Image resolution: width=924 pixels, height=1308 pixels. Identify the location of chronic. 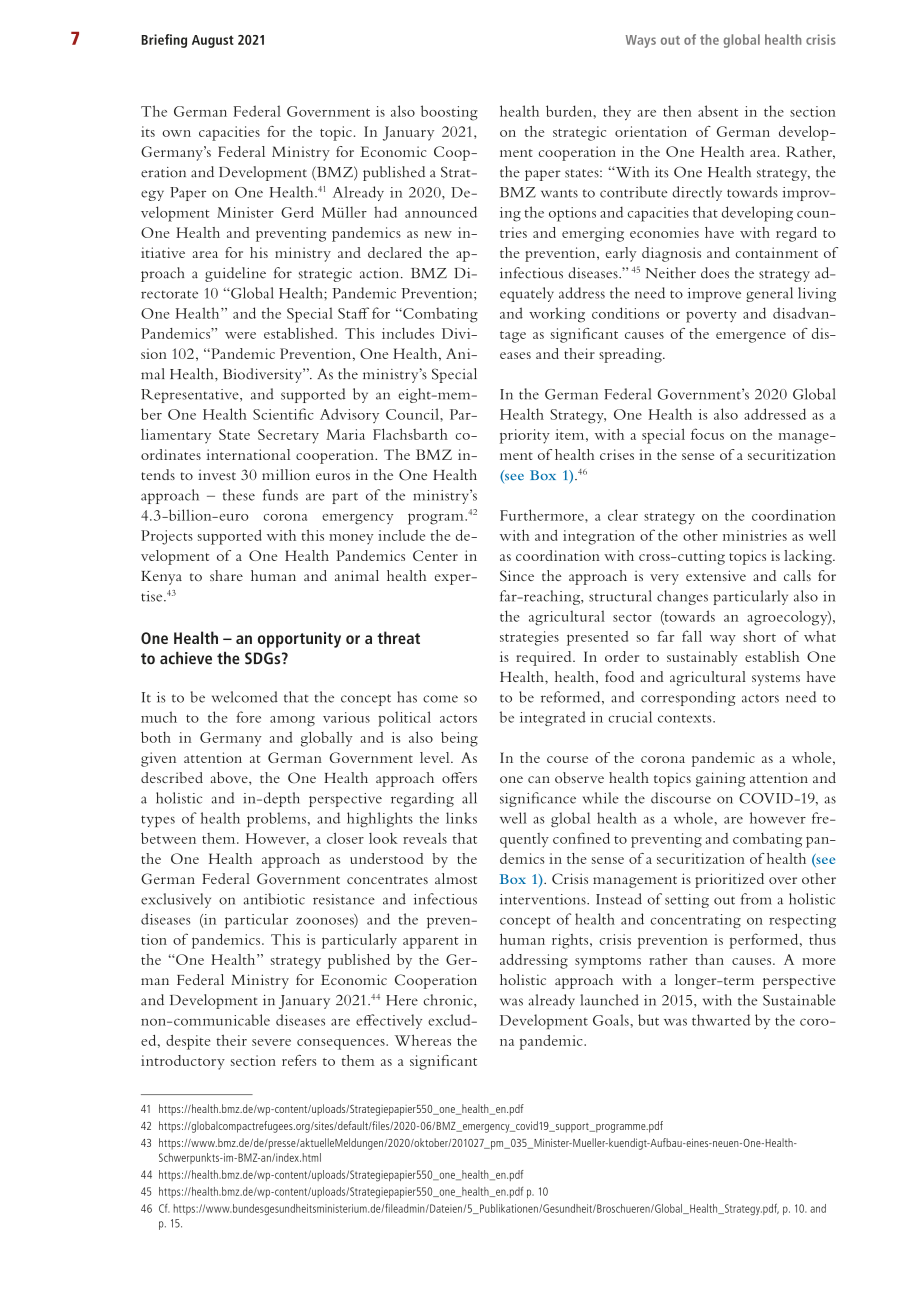
(449, 1001).
